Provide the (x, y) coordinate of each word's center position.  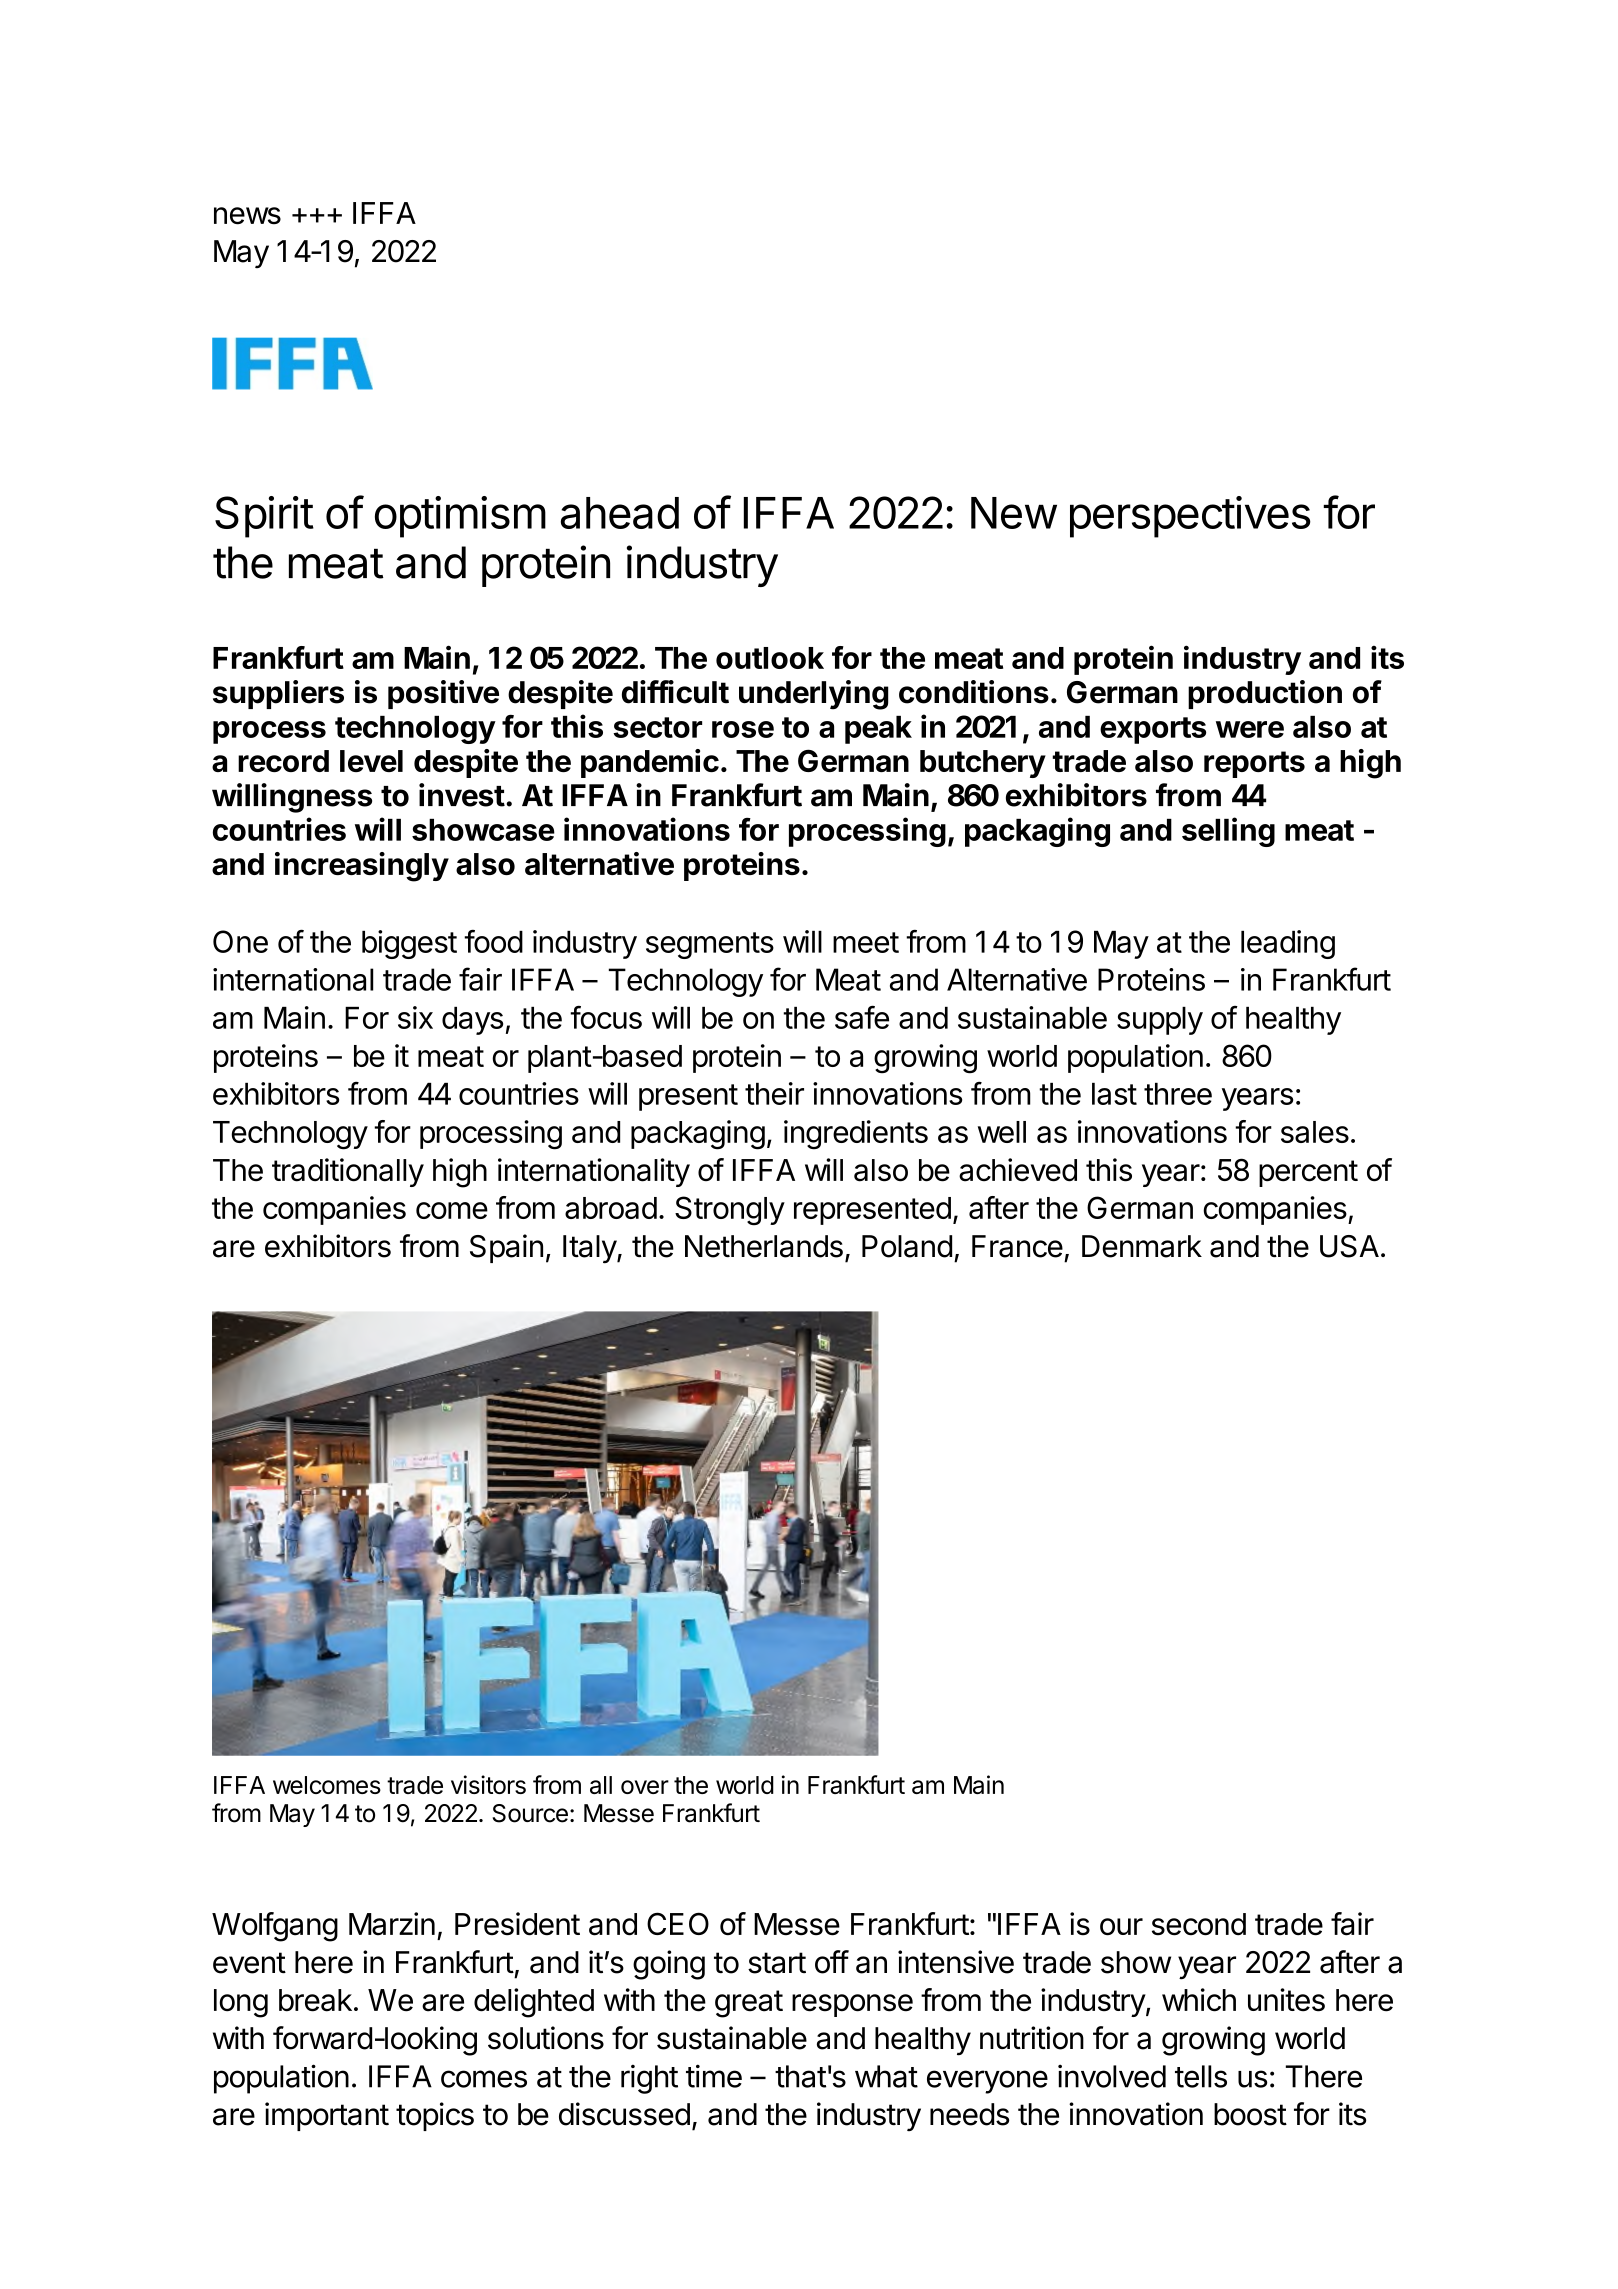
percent (1308, 1173)
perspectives (1190, 517)
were (1250, 729)
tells (1201, 2076)
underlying (814, 695)
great (749, 2004)
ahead (620, 513)
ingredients (856, 1135)
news (247, 216)
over (645, 1787)
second (1199, 1924)
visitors (488, 1784)
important (327, 2116)
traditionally (348, 1172)
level (371, 761)
